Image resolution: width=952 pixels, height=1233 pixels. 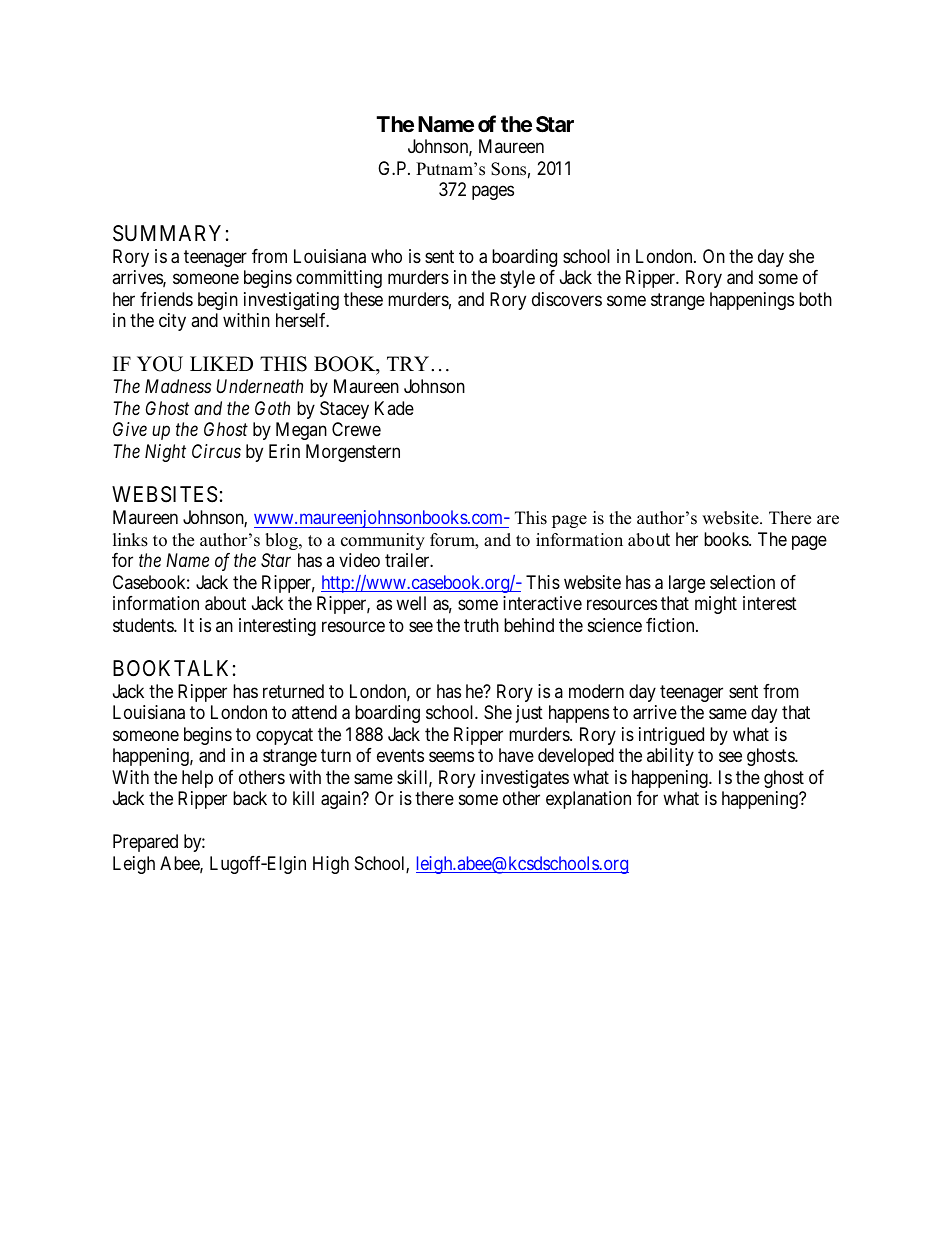 I want to click on just, so click(x=529, y=714).
